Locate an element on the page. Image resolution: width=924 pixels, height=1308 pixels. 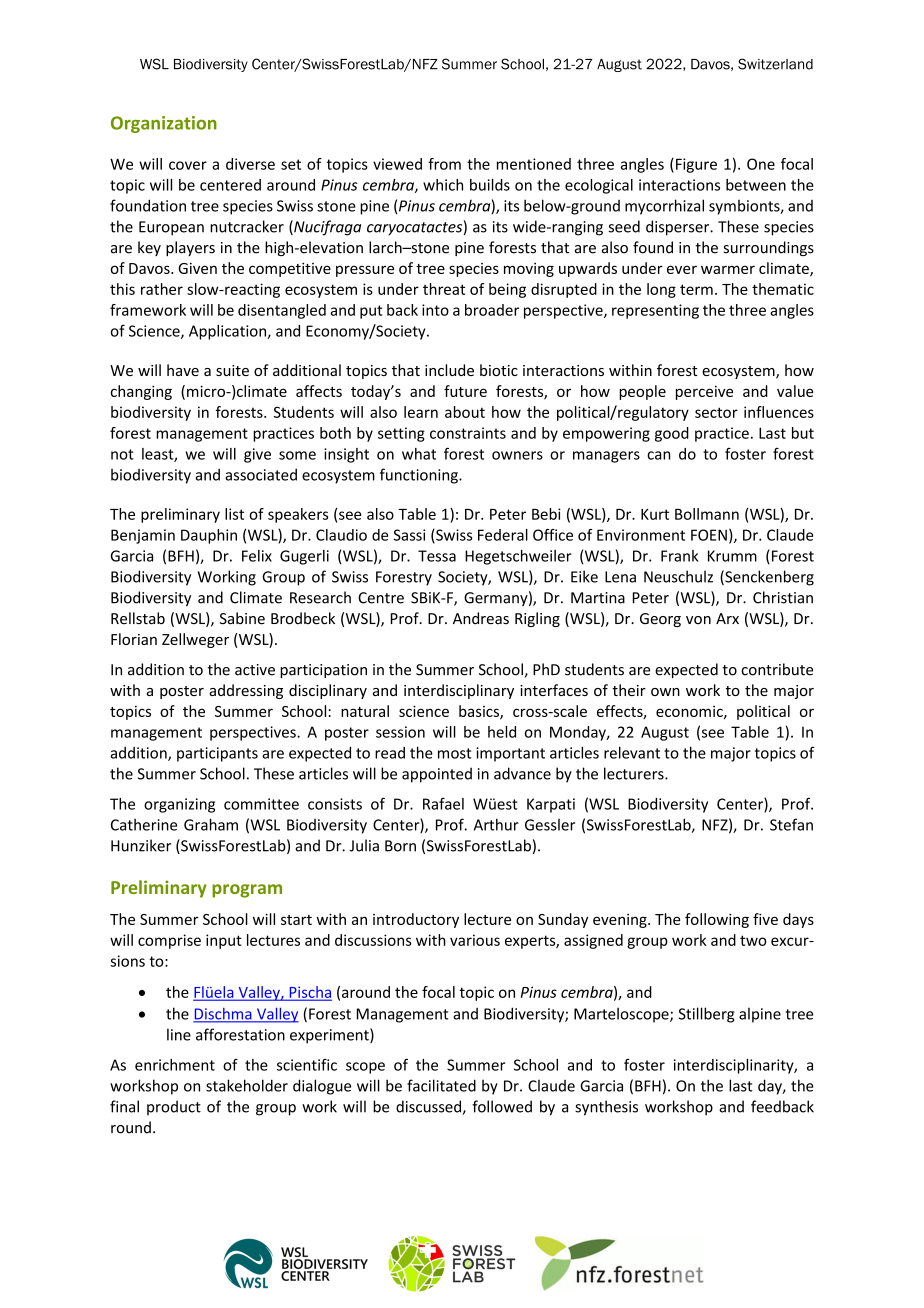
Organization is located at coordinates (164, 124).
